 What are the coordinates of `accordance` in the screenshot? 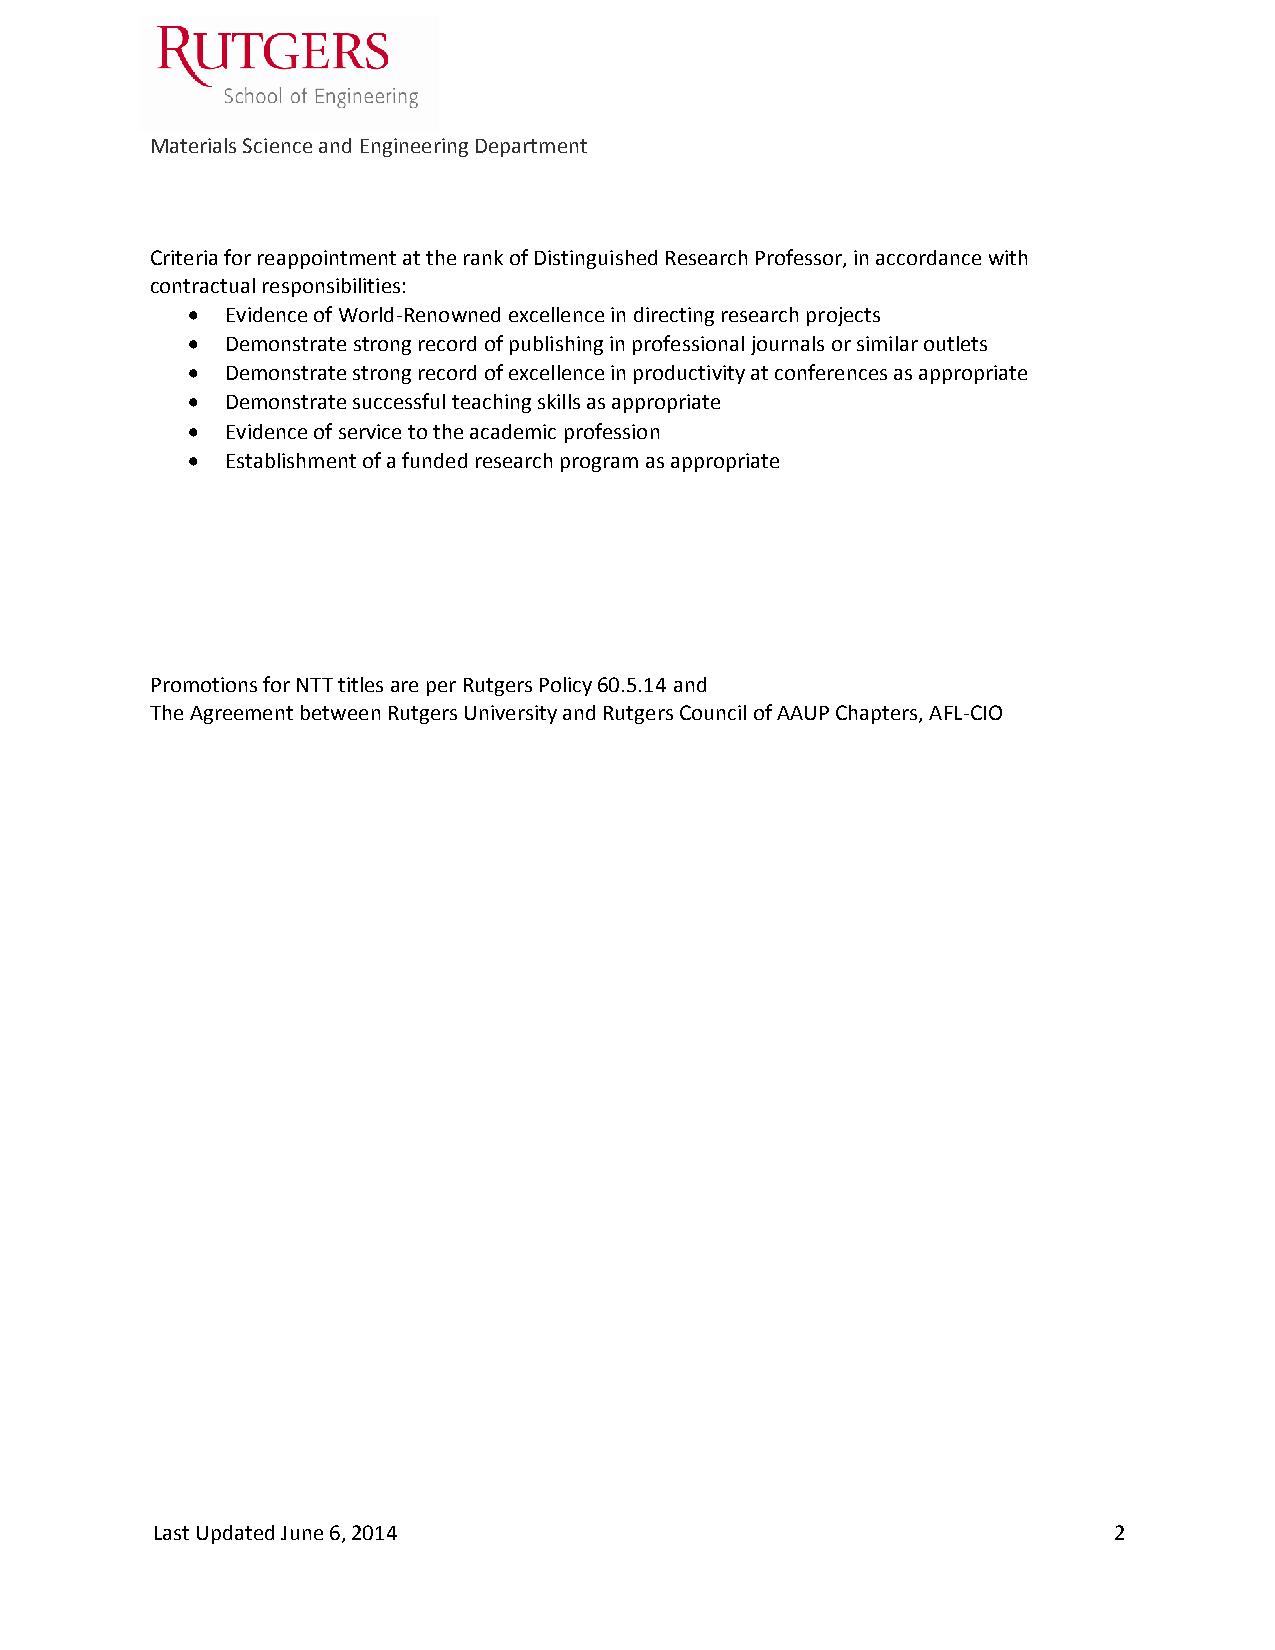 It's located at (928, 257).
